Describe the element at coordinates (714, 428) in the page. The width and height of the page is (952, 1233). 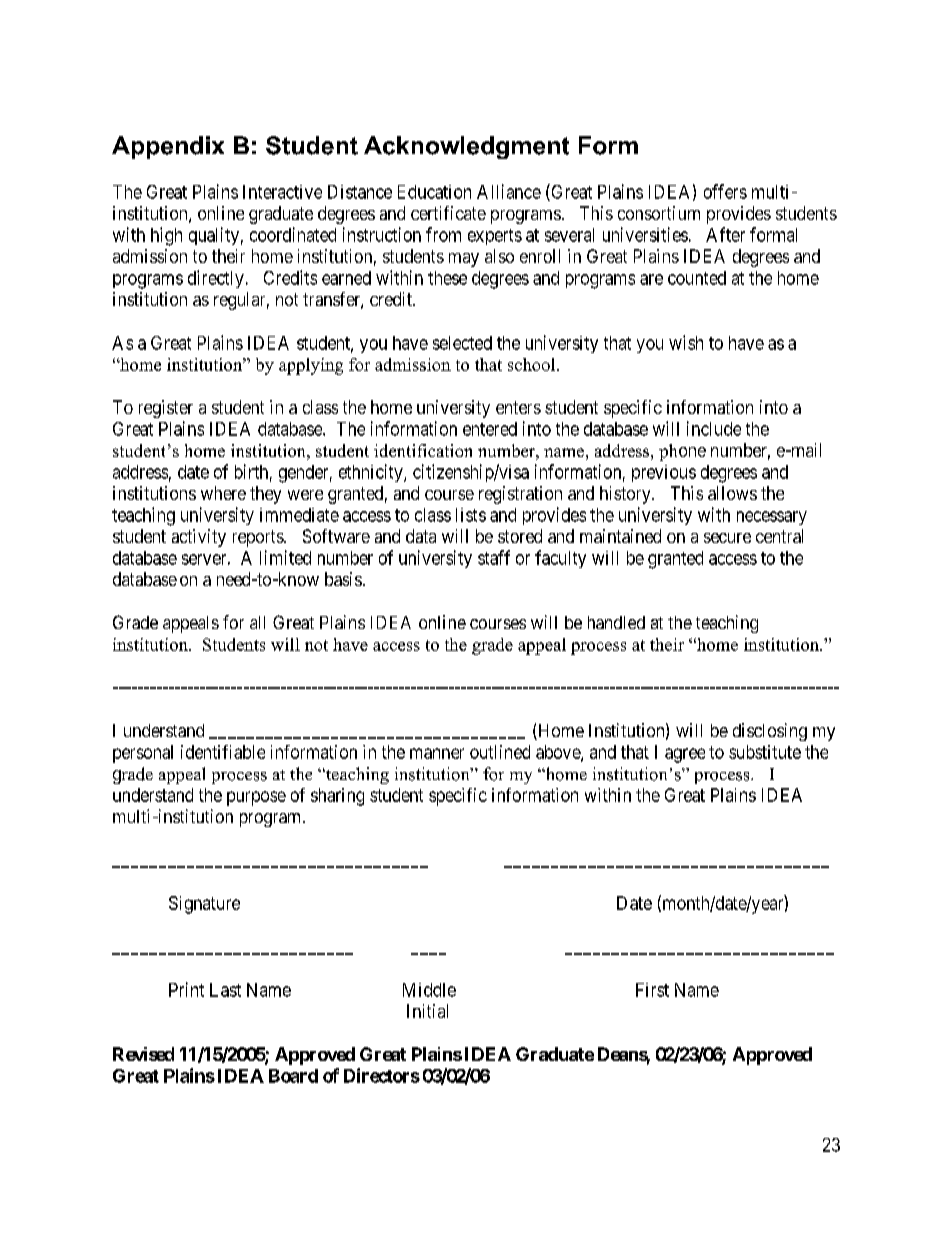
I see `include` at that location.
